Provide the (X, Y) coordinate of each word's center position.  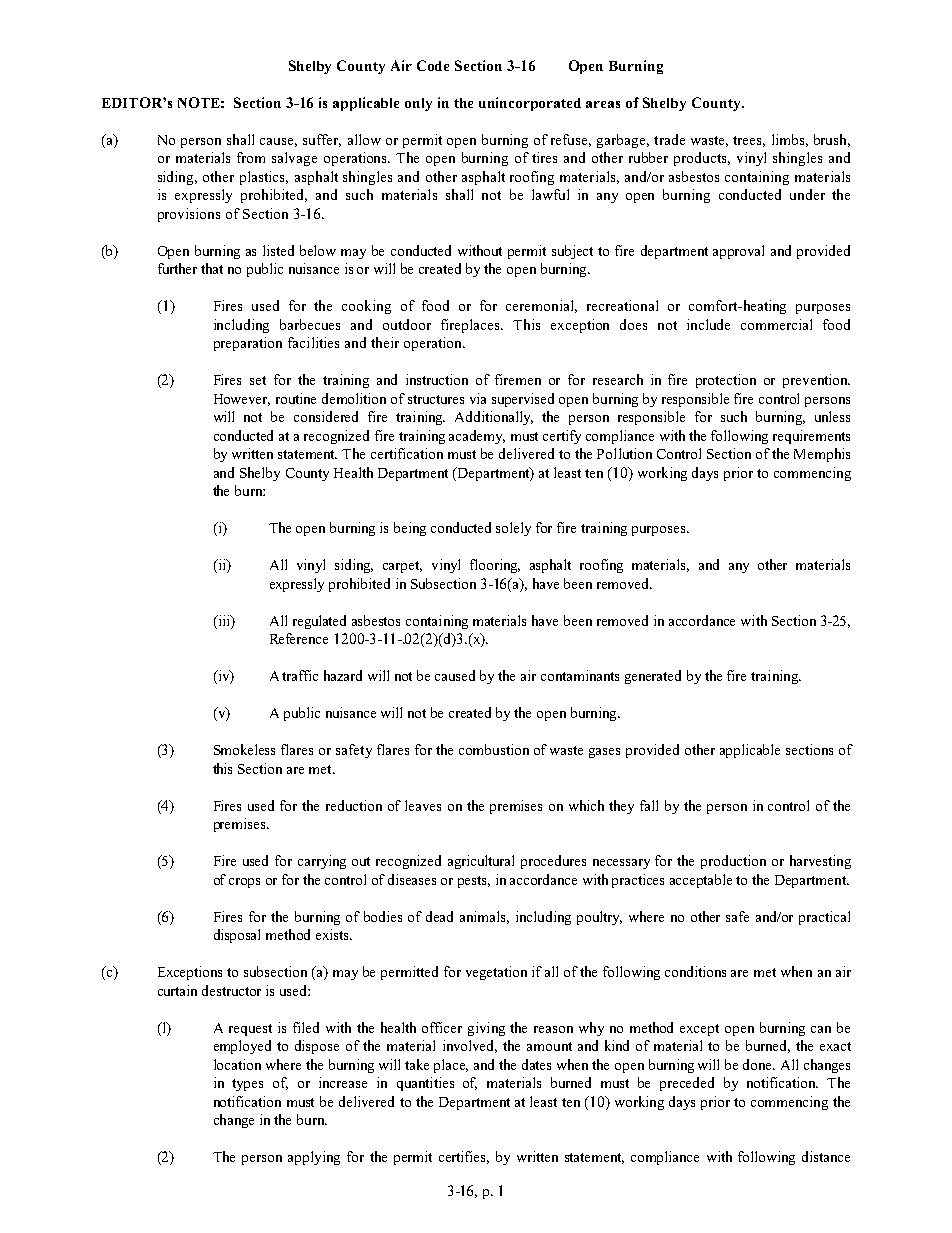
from (251, 157)
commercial (776, 324)
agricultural (481, 862)
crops (244, 883)
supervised (523, 400)
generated (653, 677)
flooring (495, 566)
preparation (248, 344)
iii (224, 620)
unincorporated (530, 104)
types (247, 1085)
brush (832, 140)
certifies (464, 1157)
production (733, 862)
